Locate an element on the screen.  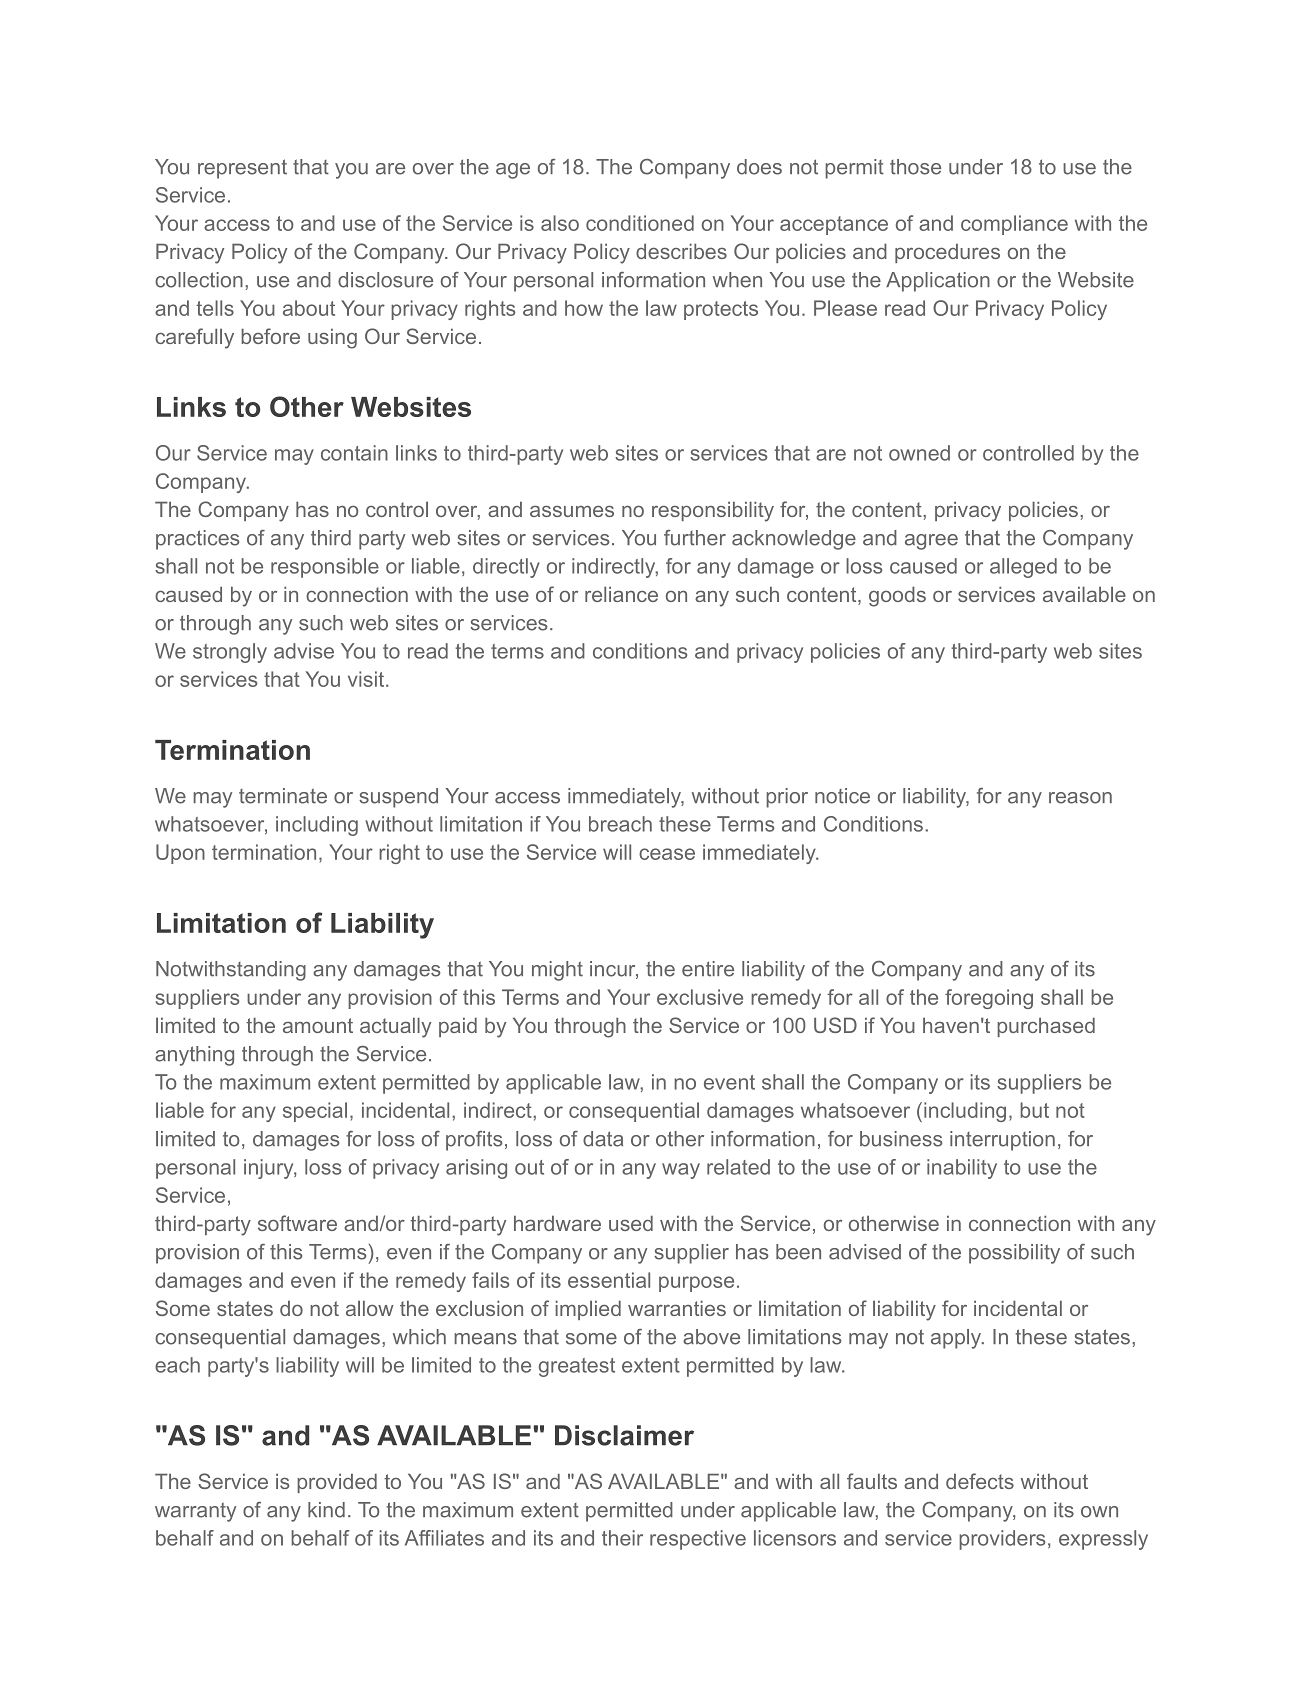
their is located at coordinates (622, 1538).
